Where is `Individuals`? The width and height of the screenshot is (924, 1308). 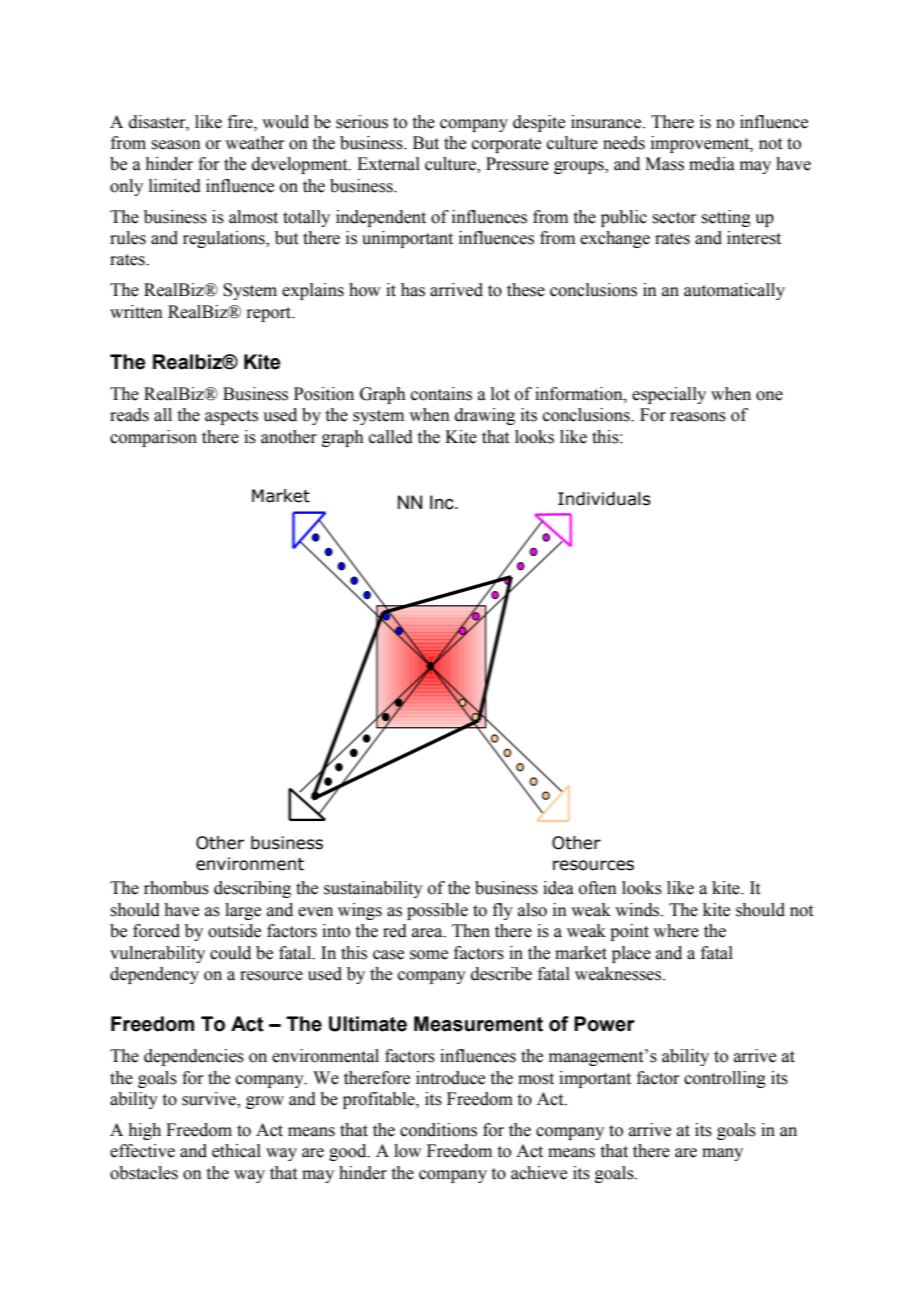 Individuals is located at coordinates (604, 499).
